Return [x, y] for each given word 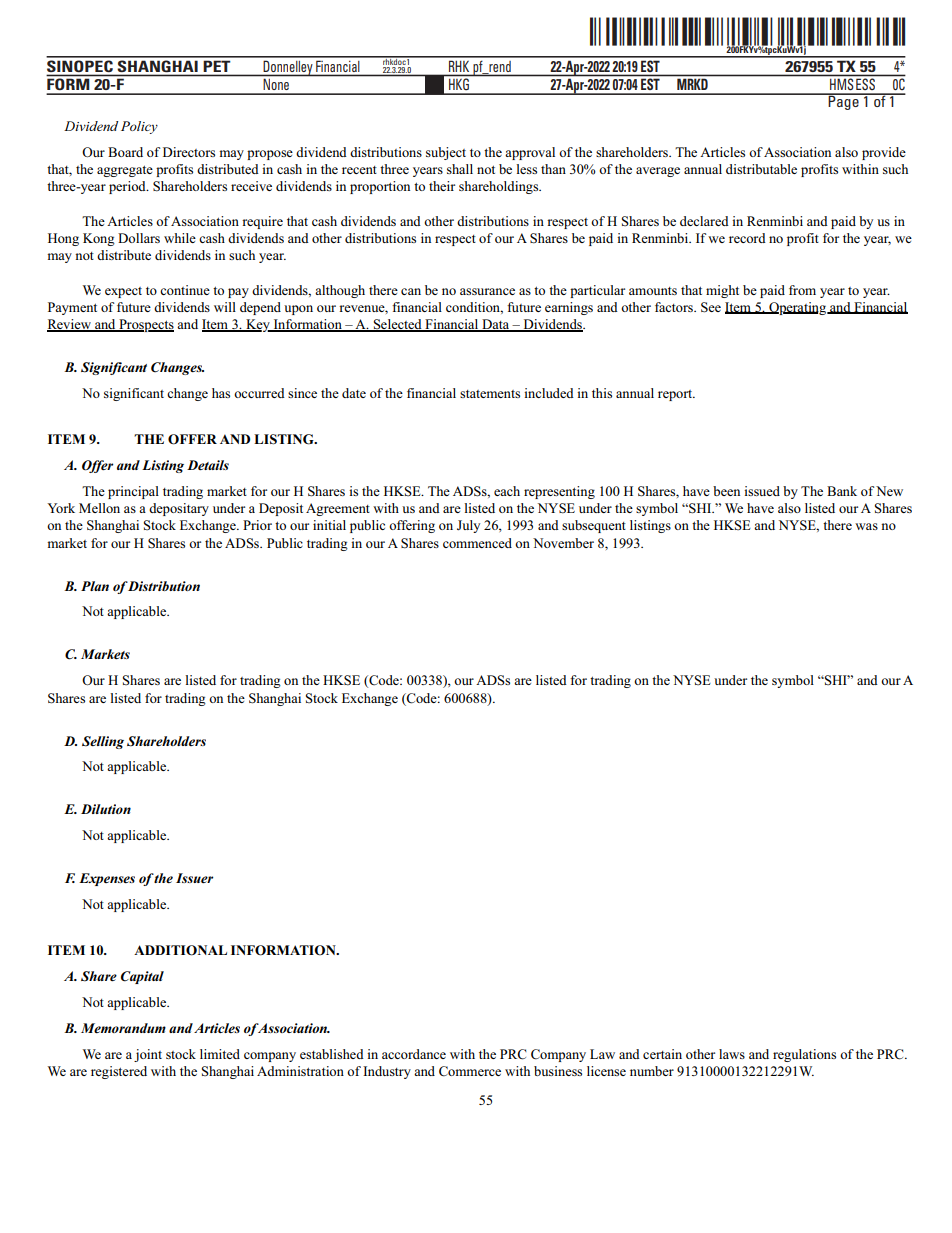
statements [490, 394]
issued [762, 491]
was [866, 526]
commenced [477, 543]
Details [208, 465]
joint [148, 1055]
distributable [761, 169]
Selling [103, 742]
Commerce [470, 1071]
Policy [139, 127]
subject [446, 153]
